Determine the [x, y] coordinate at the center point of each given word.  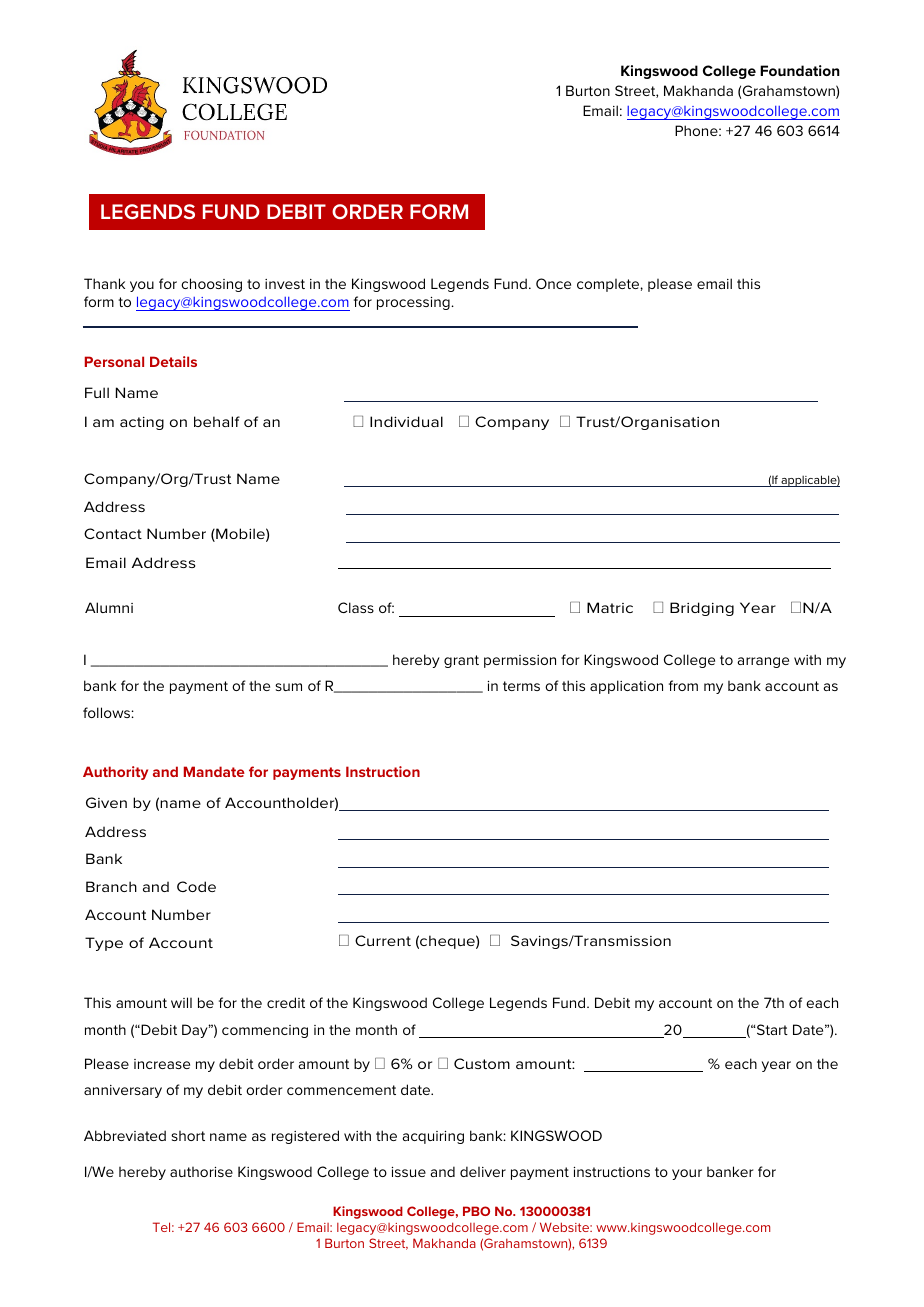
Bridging [702, 609]
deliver [483, 1171]
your [687, 1174]
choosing [211, 285]
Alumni [109, 607]
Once [553, 283]
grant [461, 661]
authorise [201, 1172]
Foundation [800, 70]
